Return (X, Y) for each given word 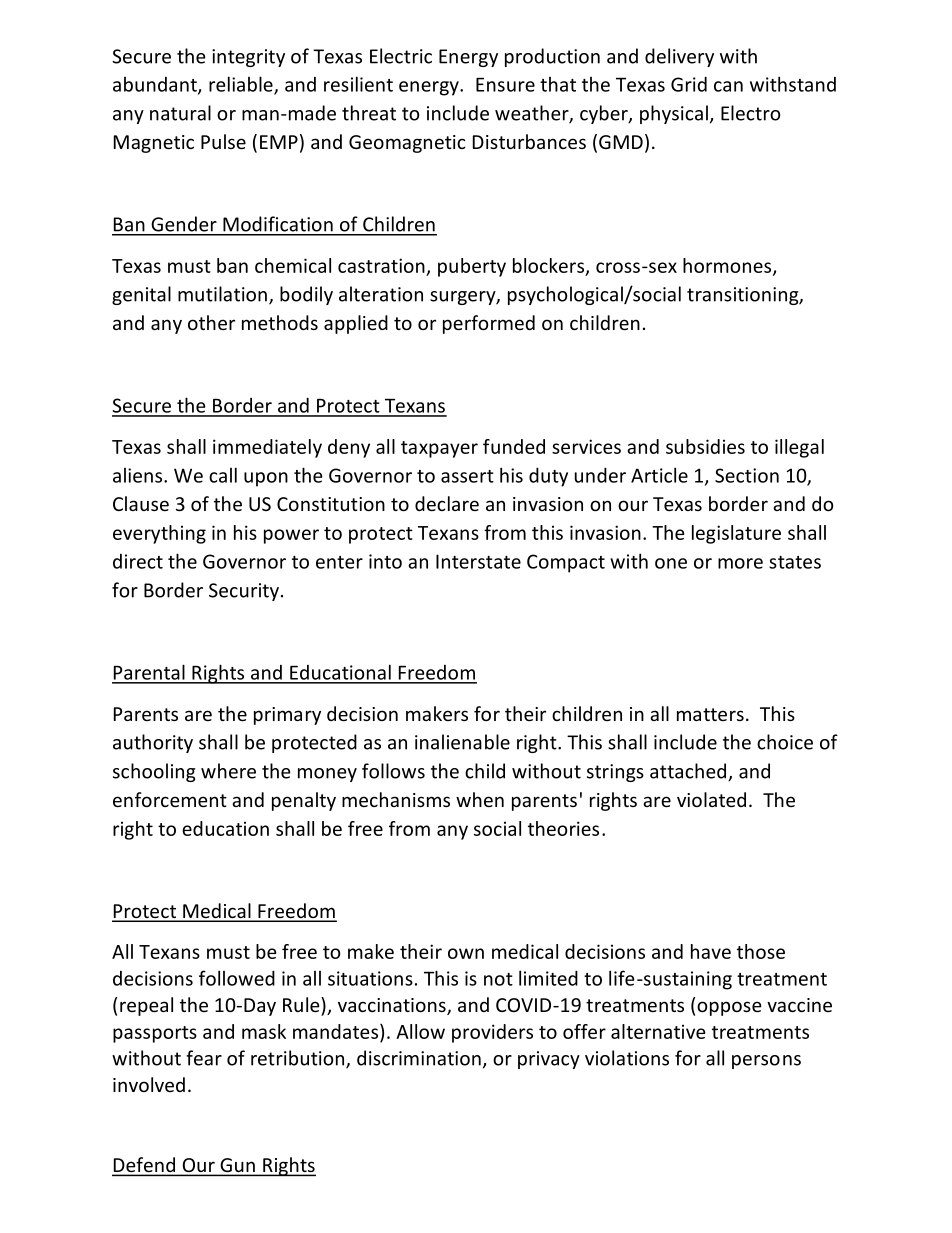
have (711, 951)
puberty (472, 267)
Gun (237, 1166)
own (466, 953)
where (228, 771)
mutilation (222, 294)
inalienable (462, 742)
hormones (728, 266)
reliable (242, 85)
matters (710, 714)
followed (237, 978)
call (223, 475)
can (728, 86)
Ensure (505, 85)
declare (447, 503)
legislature (736, 534)
